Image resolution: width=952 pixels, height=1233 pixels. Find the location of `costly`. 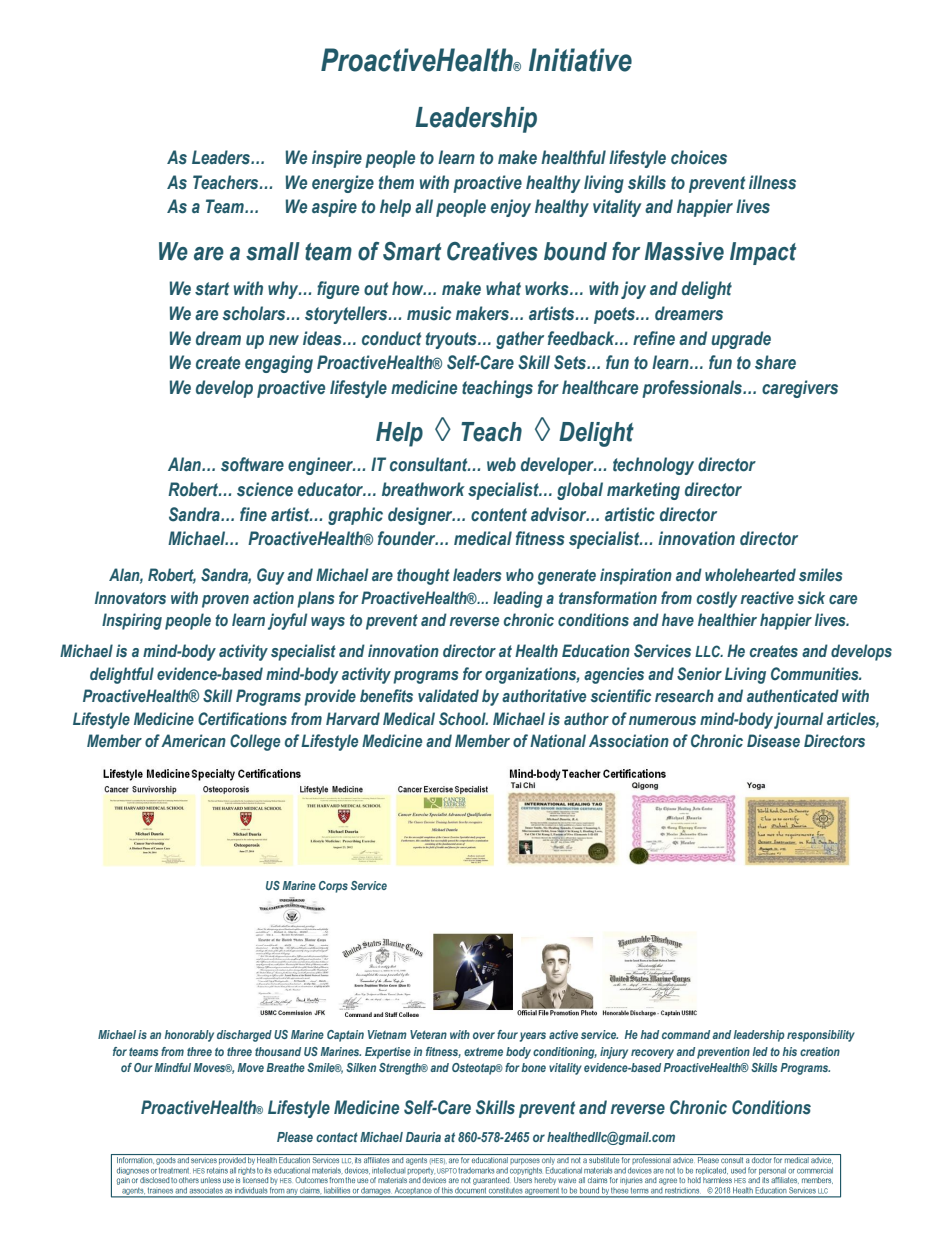

costly is located at coordinates (717, 599).
